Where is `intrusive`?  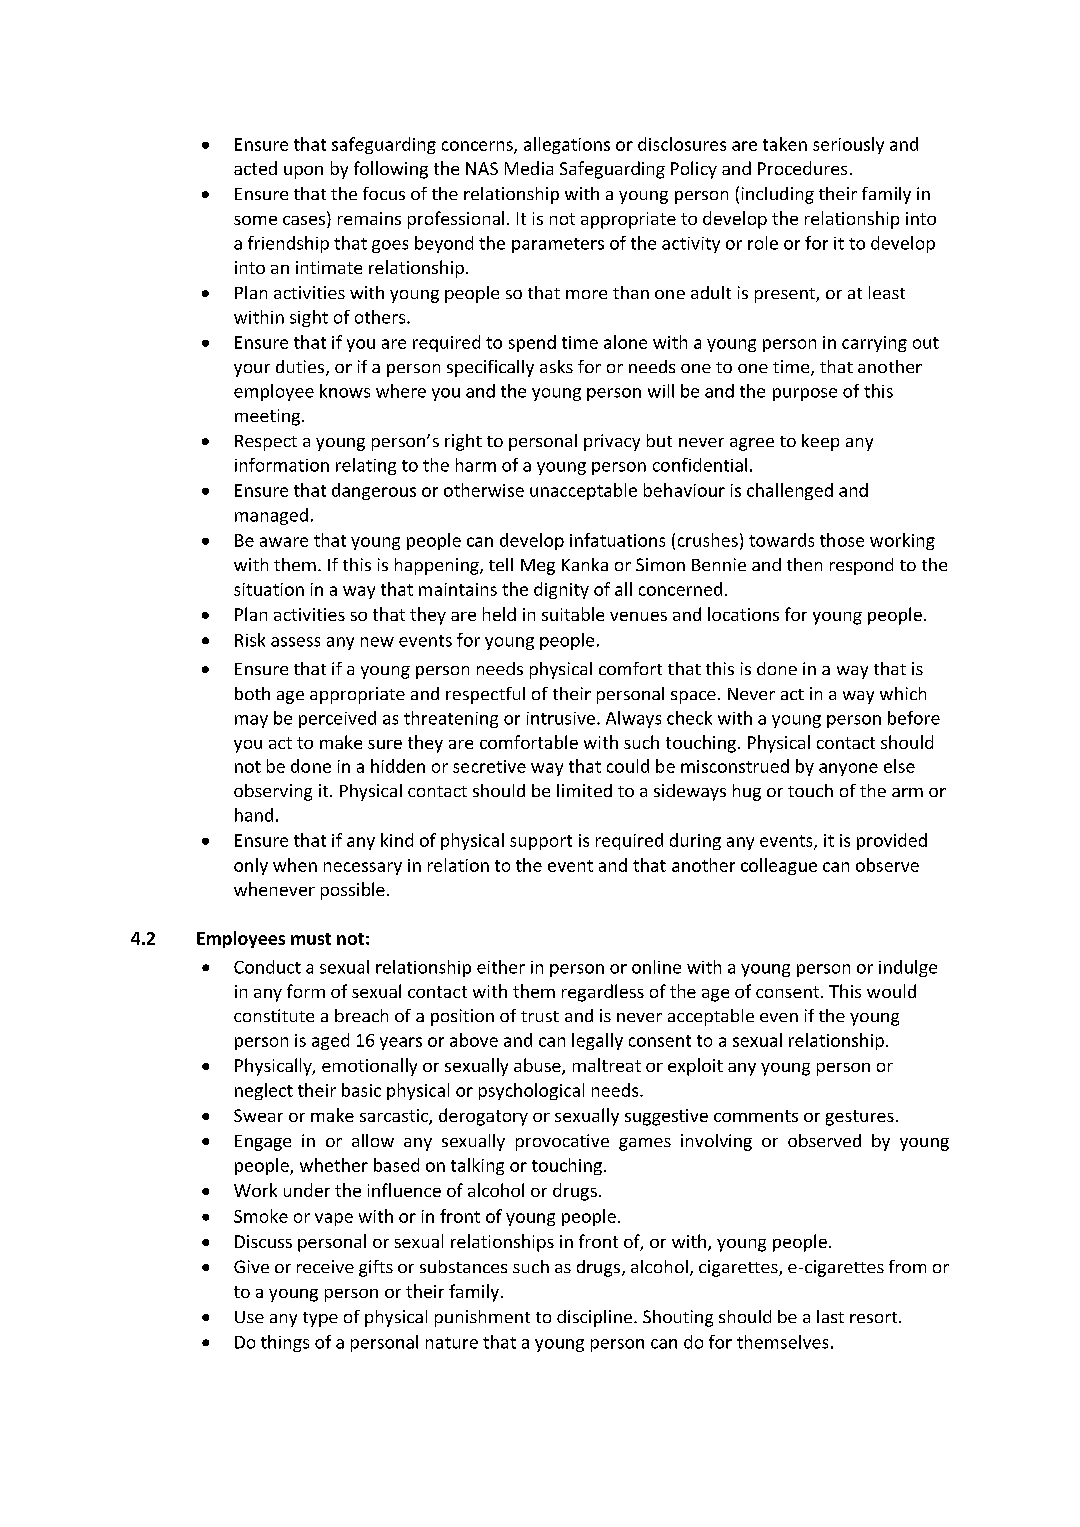 intrusive is located at coordinates (562, 718).
